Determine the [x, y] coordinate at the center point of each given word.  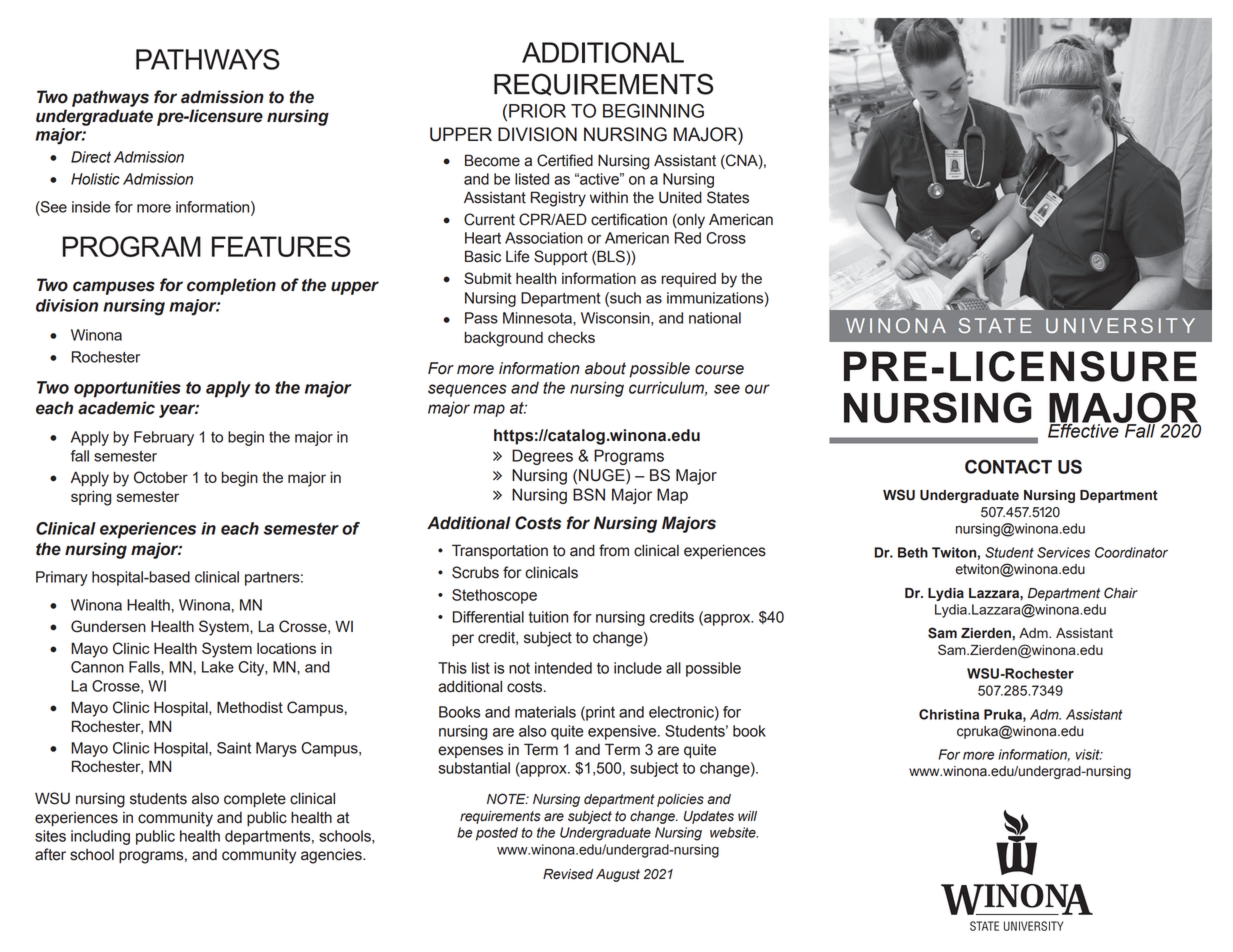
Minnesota [538, 318]
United [680, 197]
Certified [565, 160]
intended [563, 668]
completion [231, 286]
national [715, 318]
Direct [91, 157]
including [100, 837]
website [734, 832]
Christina [949, 714]
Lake [218, 667]
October [161, 477]
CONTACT [1008, 466]
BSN [589, 494]
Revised [568, 874]
